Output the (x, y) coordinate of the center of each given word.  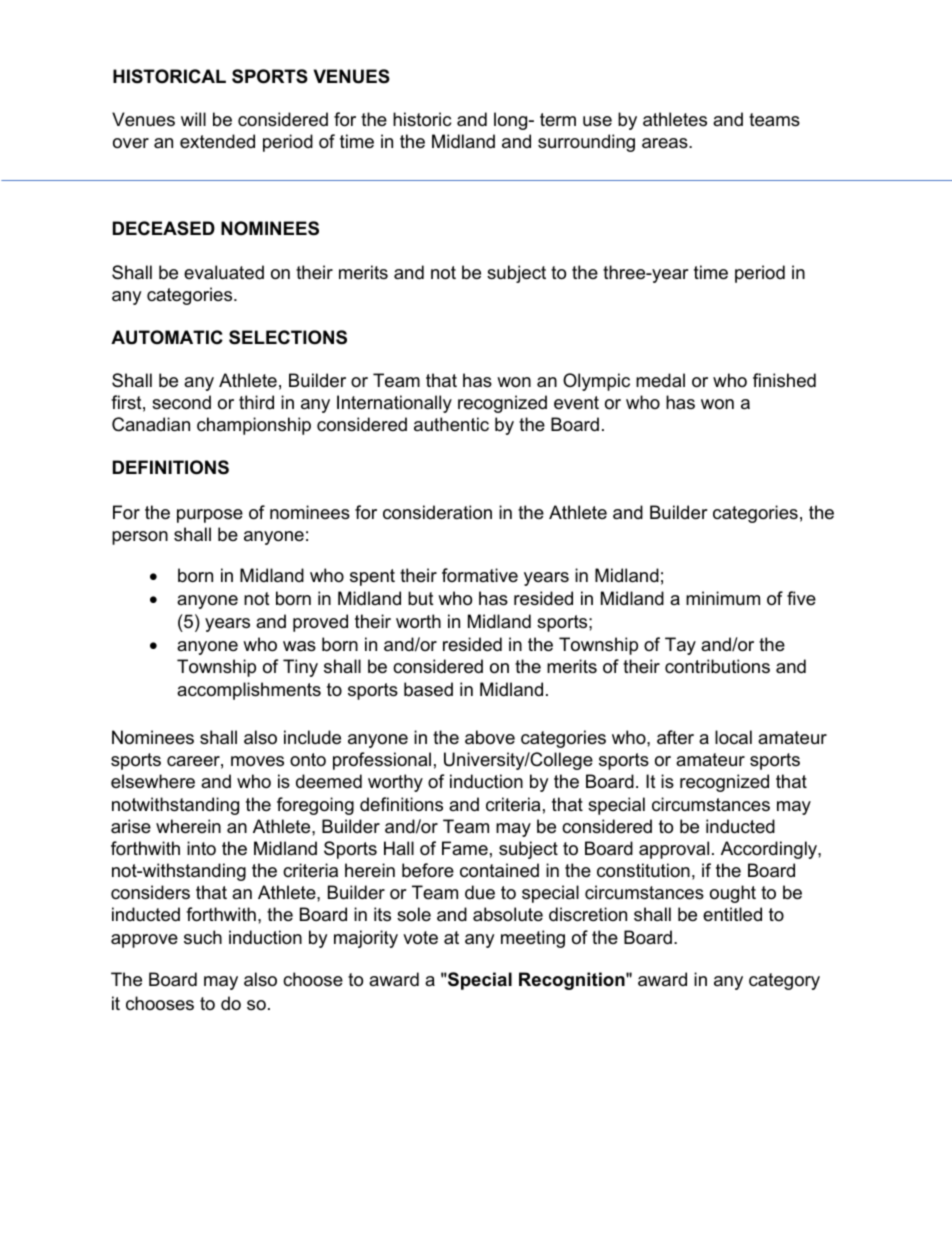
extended (217, 141)
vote (420, 938)
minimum (723, 598)
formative (480, 575)
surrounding (586, 143)
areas (666, 143)
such (203, 937)
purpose (210, 516)
